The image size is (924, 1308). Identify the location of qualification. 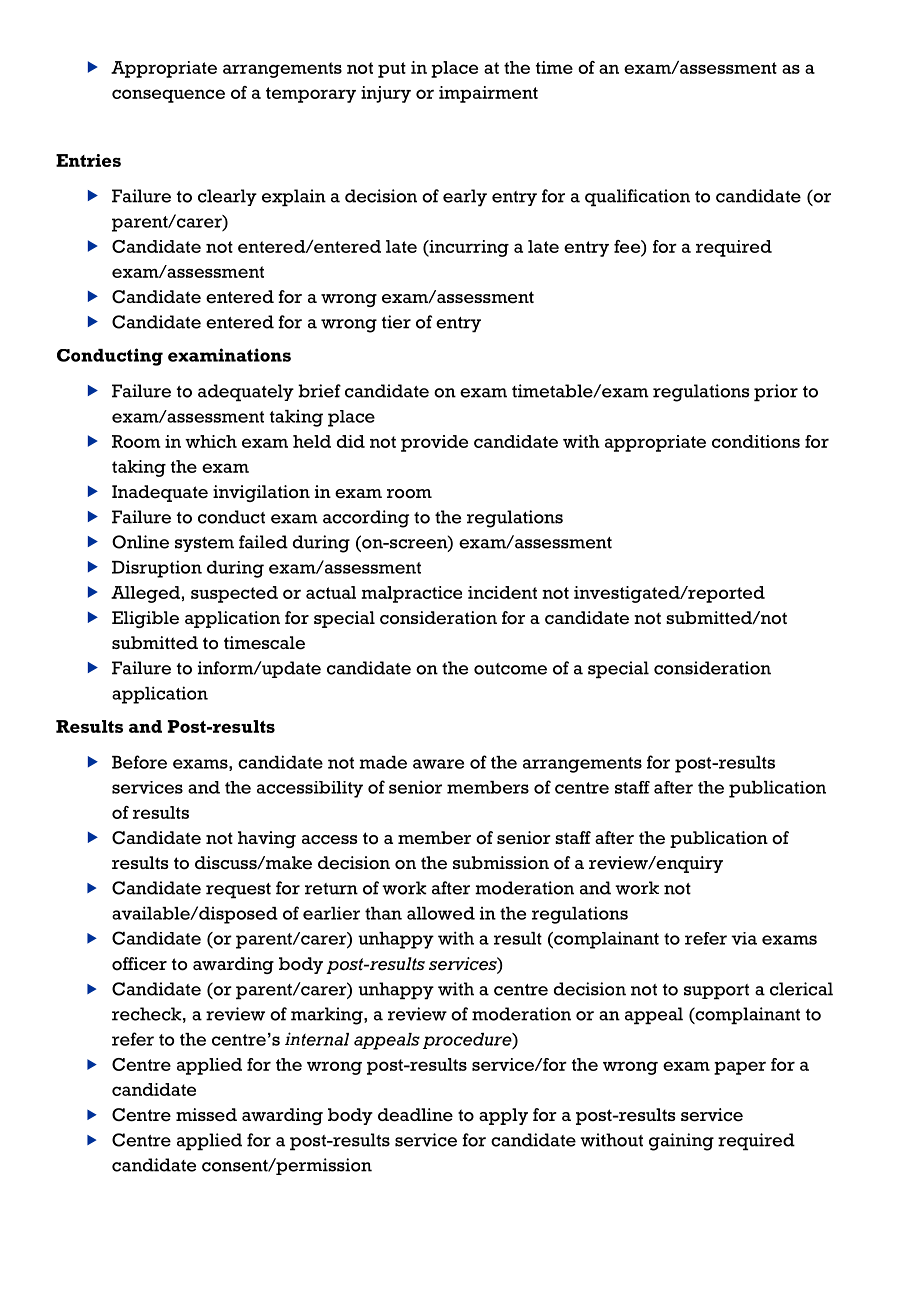
(637, 198).
